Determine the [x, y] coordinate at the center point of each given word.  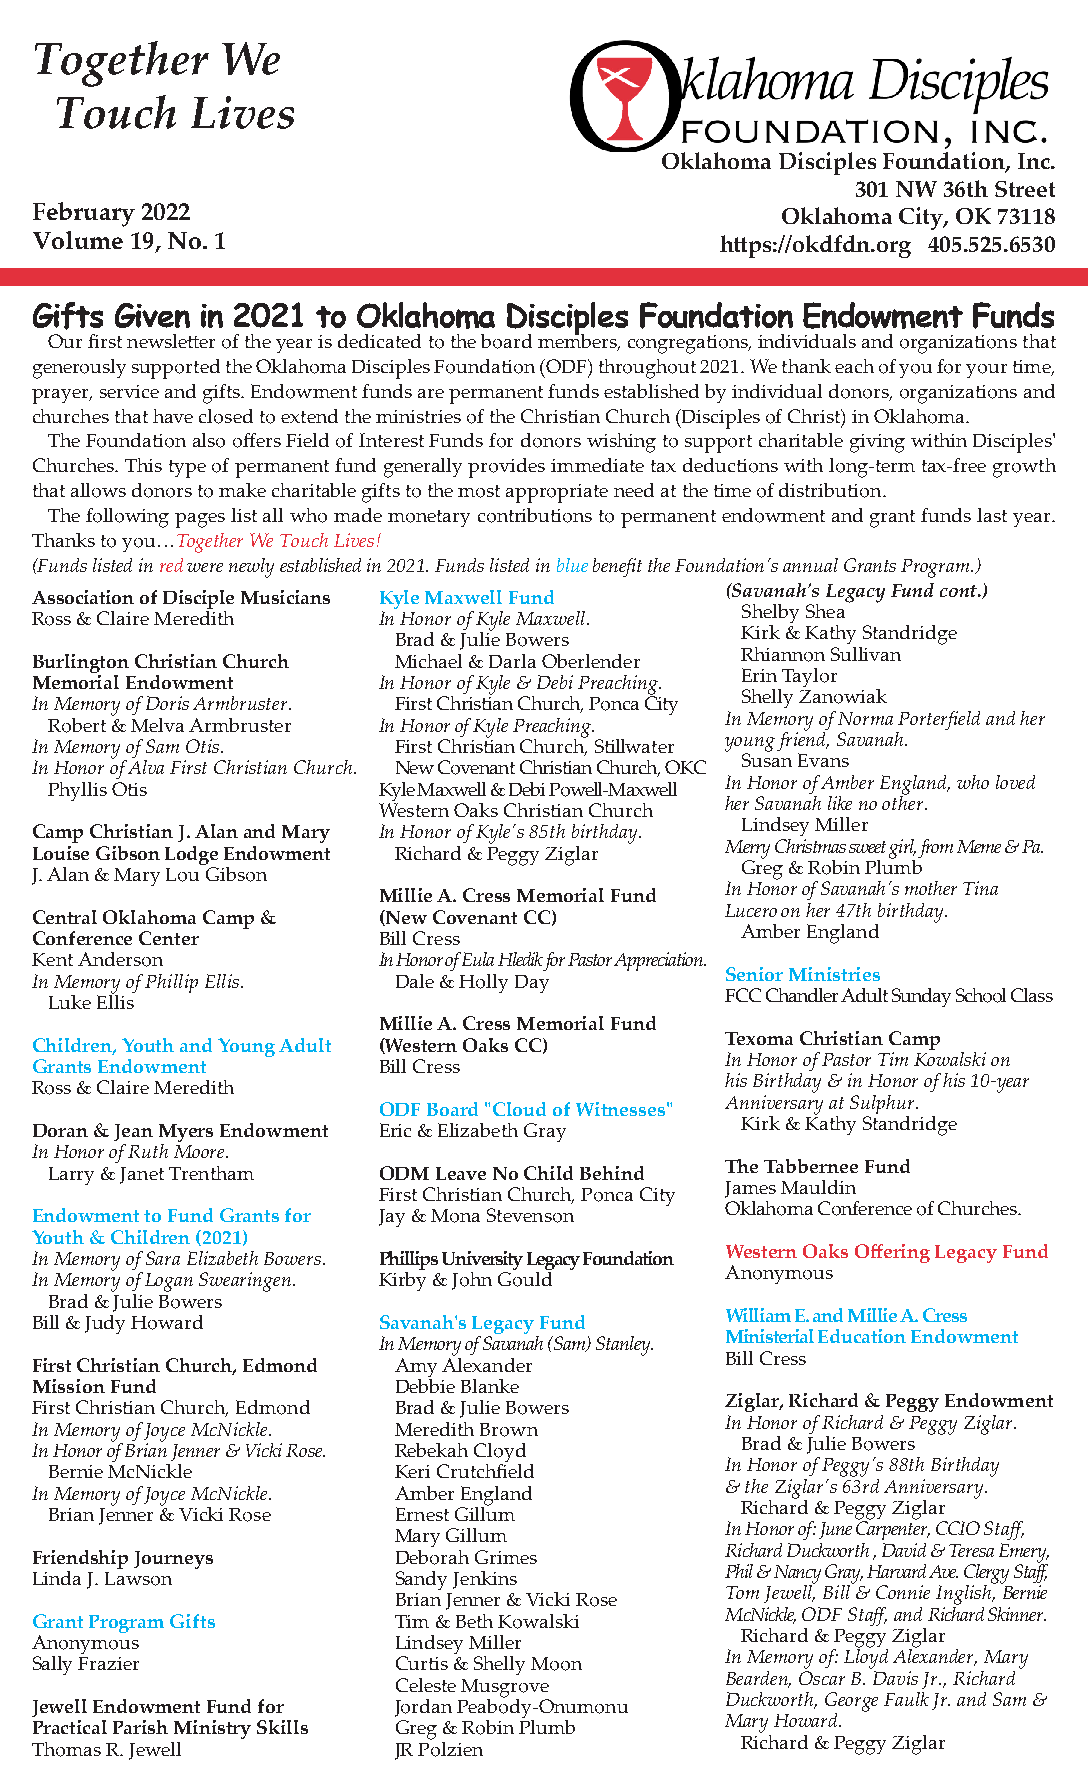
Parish [140, 1727]
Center [169, 938]
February [84, 214]
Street [1025, 189]
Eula [478, 959]
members [579, 341]
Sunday [921, 997]
